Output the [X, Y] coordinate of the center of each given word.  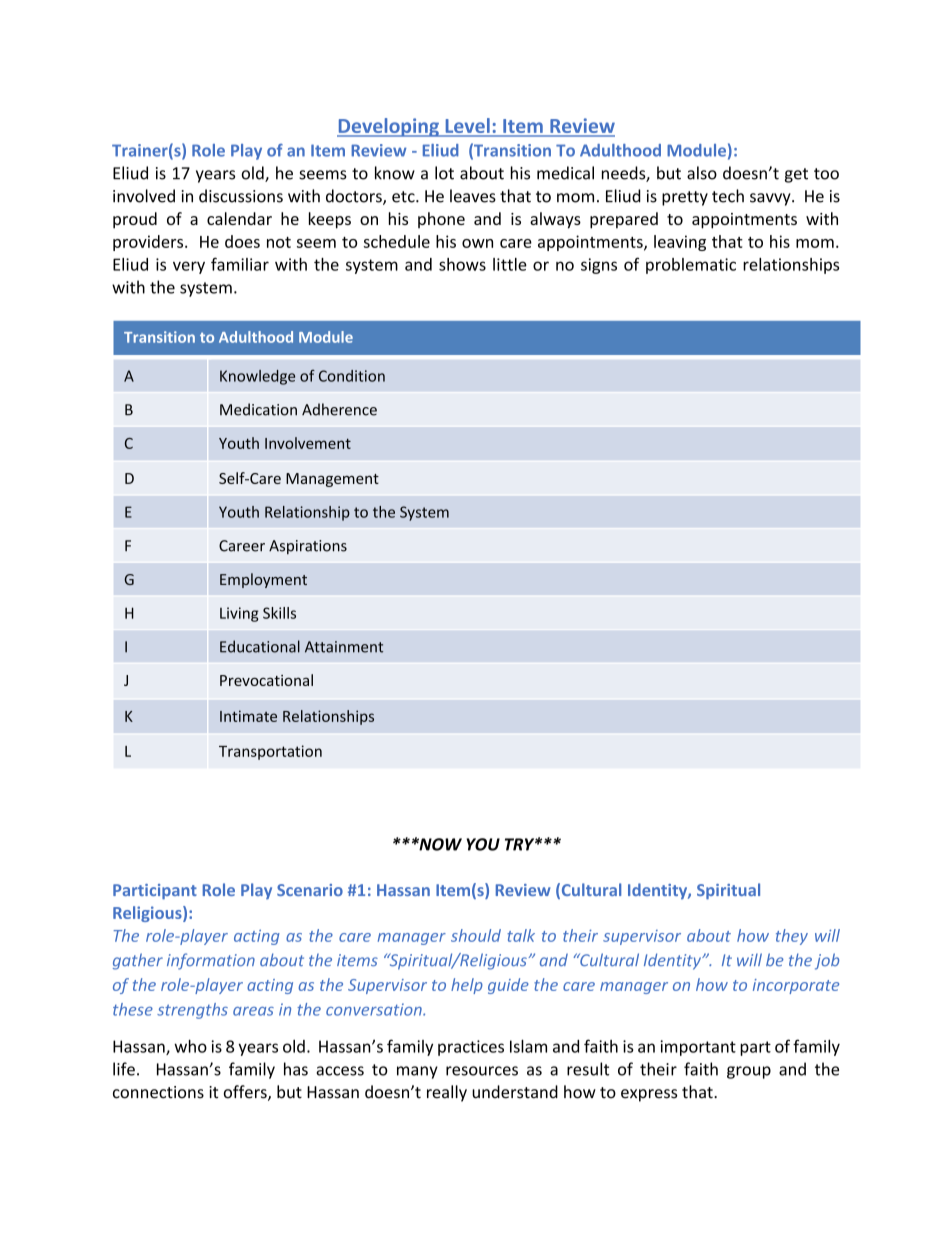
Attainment [344, 647]
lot [444, 173]
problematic [691, 266]
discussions [241, 196]
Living [239, 614]
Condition [352, 376]
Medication [258, 409]
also [702, 173]
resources [482, 1071]
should [476, 935]
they [792, 937]
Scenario [310, 890]
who [190, 1046]
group [749, 1072]
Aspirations [308, 547]
